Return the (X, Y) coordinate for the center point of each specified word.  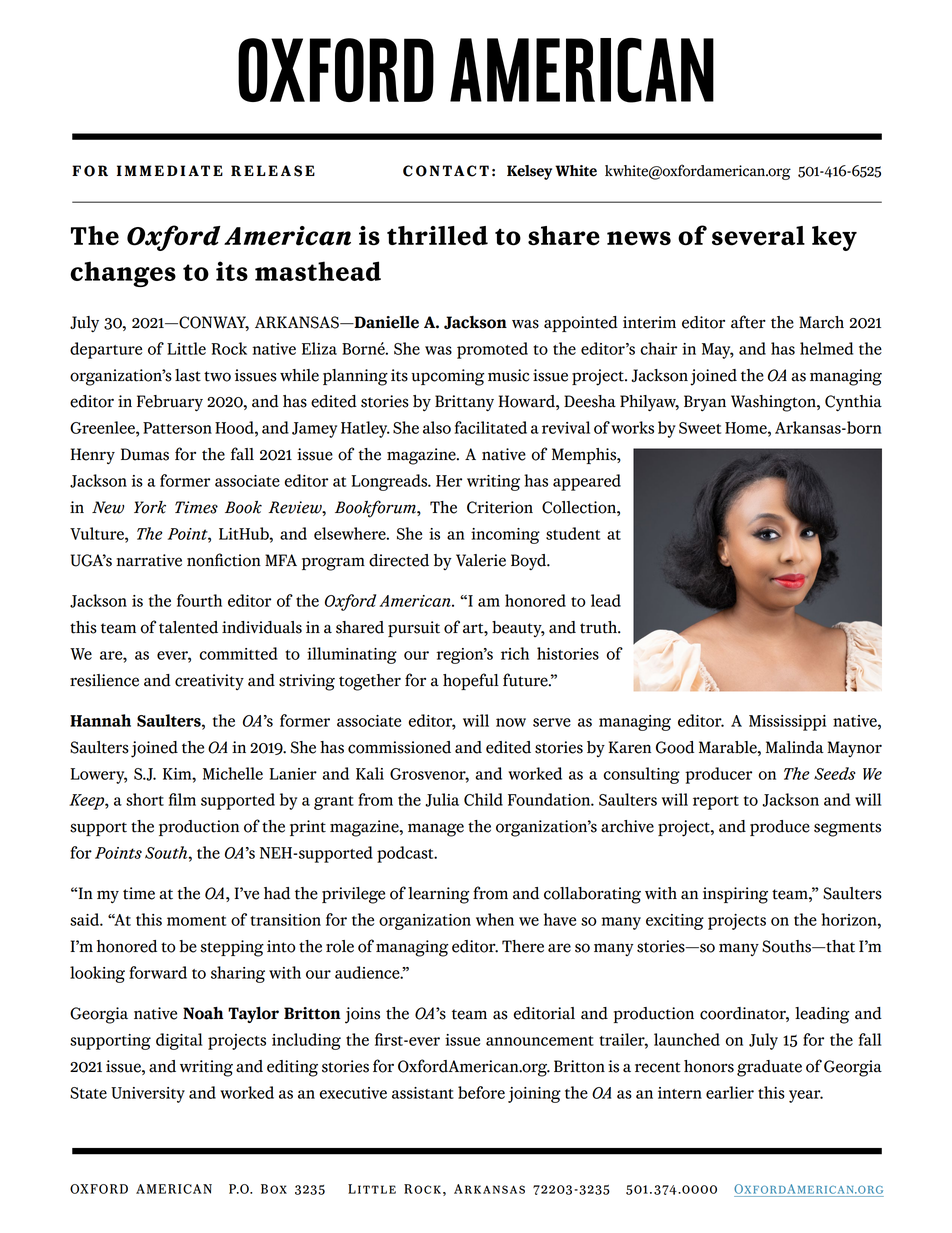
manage (436, 830)
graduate (769, 1068)
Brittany (464, 403)
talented (188, 627)
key (834, 238)
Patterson (177, 428)
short (145, 799)
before (481, 1092)
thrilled (437, 236)
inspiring (735, 895)
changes (123, 274)
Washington (774, 403)
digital (179, 1041)
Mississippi (787, 723)
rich (515, 653)
